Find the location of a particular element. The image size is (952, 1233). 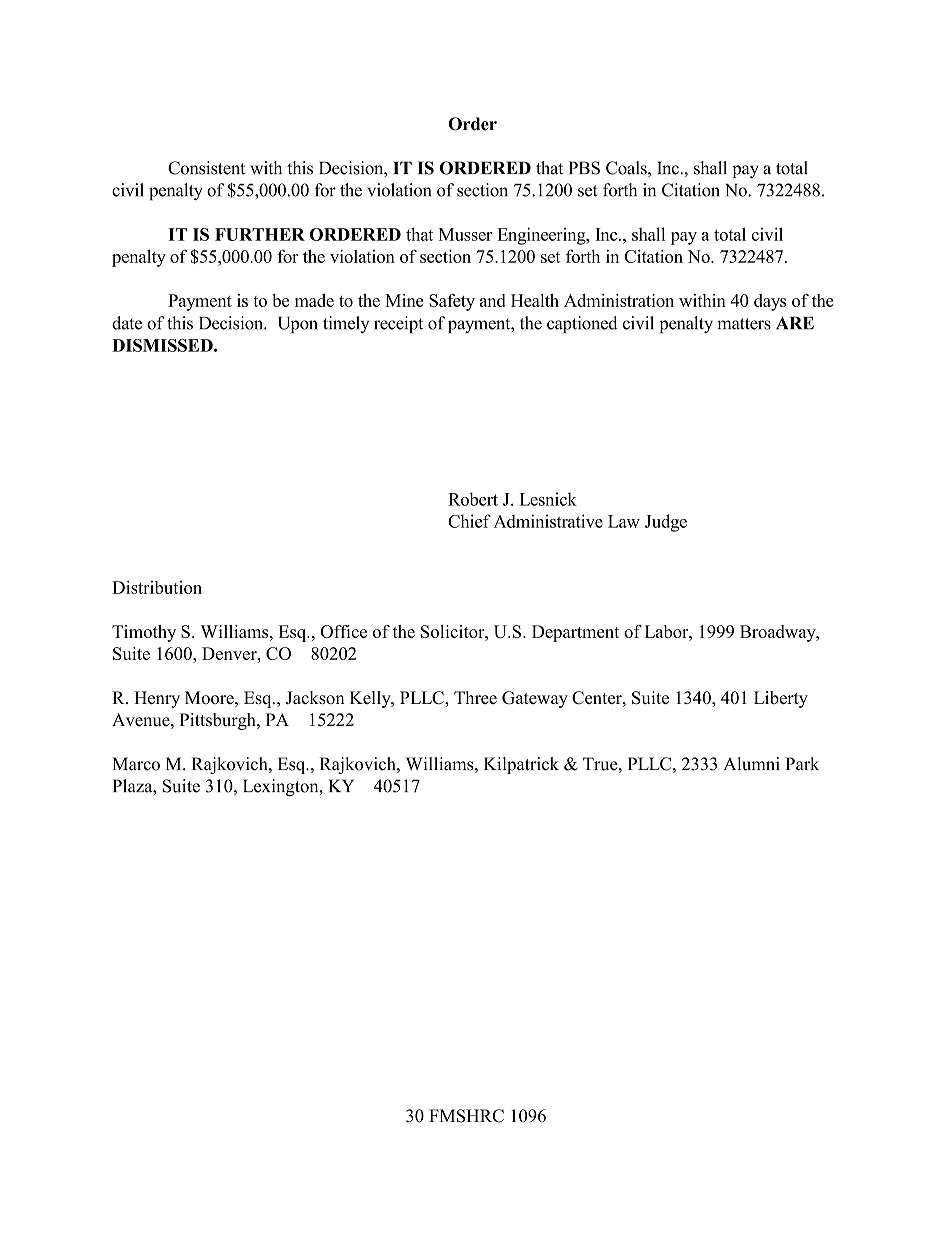

days is located at coordinates (770, 302).
